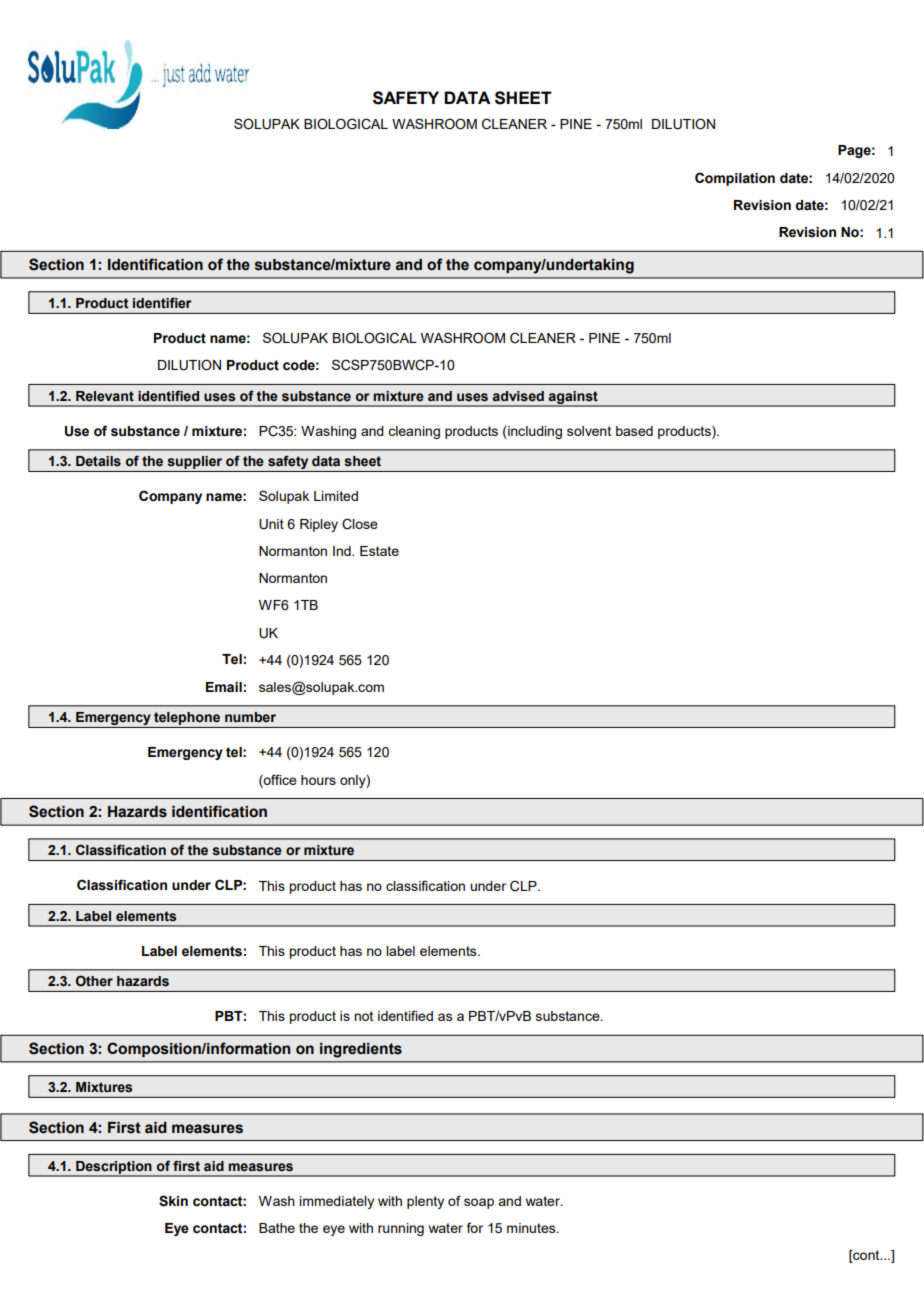 The image size is (924, 1308). Describe the element at coordinates (363, 1016) in the screenshot. I see `not` at that location.
